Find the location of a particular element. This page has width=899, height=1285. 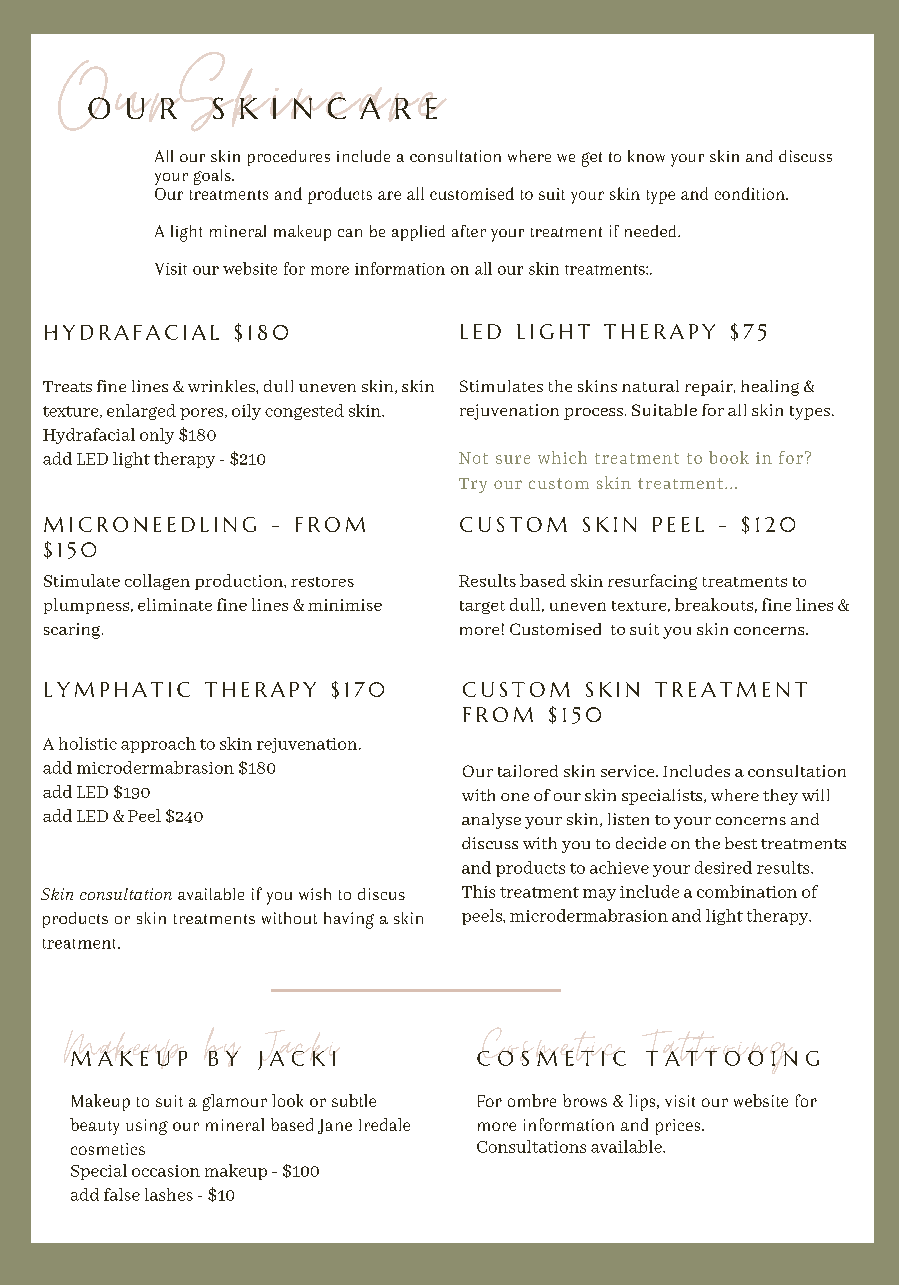

This is located at coordinates (478, 891).
